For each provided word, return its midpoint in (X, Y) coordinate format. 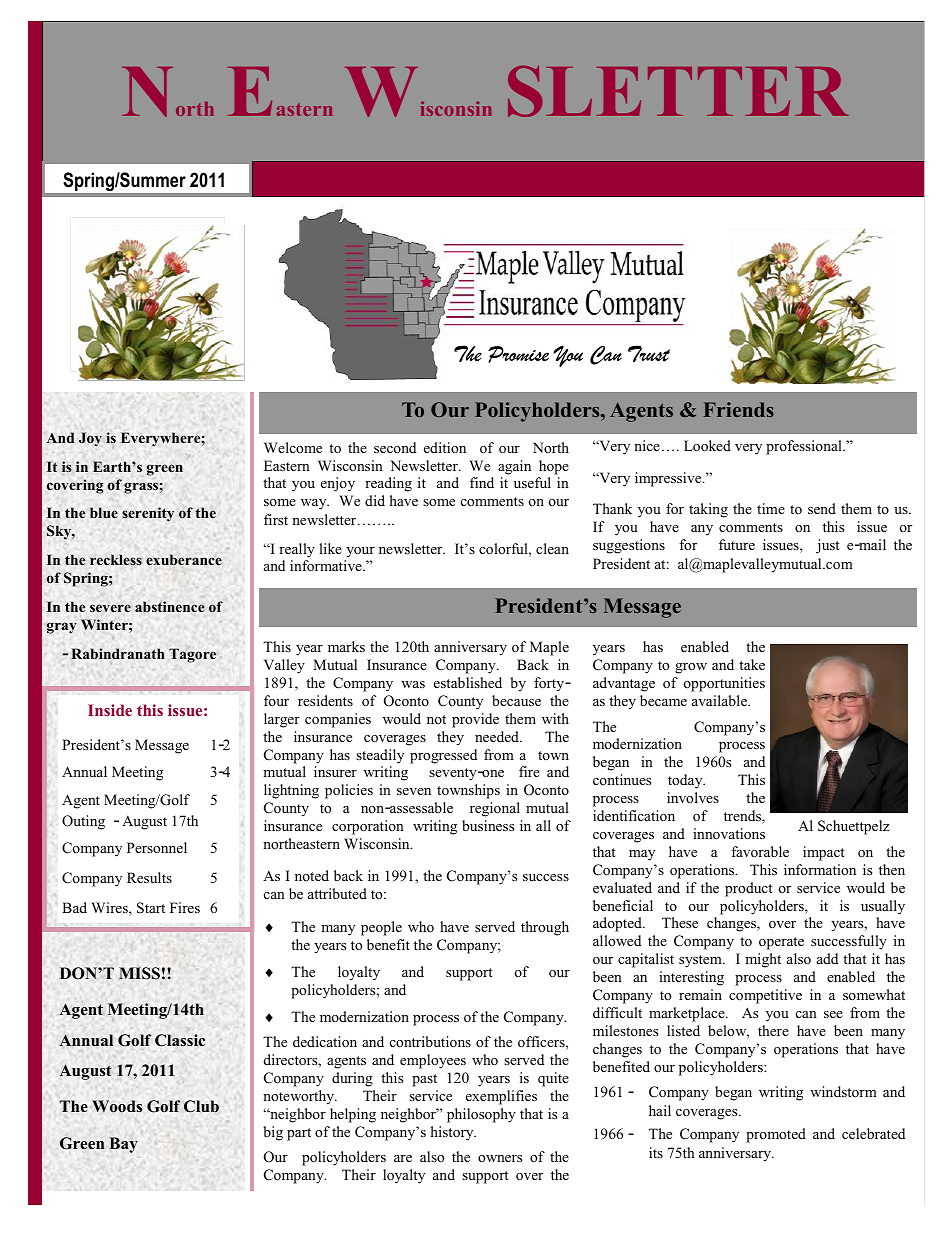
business (488, 825)
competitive (765, 996)
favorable (760, 851)
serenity (148, 514)
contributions (430, 1041)
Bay (123, 1145)
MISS (139, 973)
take (752, 664)
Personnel (157, 847)
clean (552, 548)
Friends (739, 409)
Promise (518, 354)
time (771, 508)
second (395, 447)
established (468, 682)
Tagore (192, 655)
